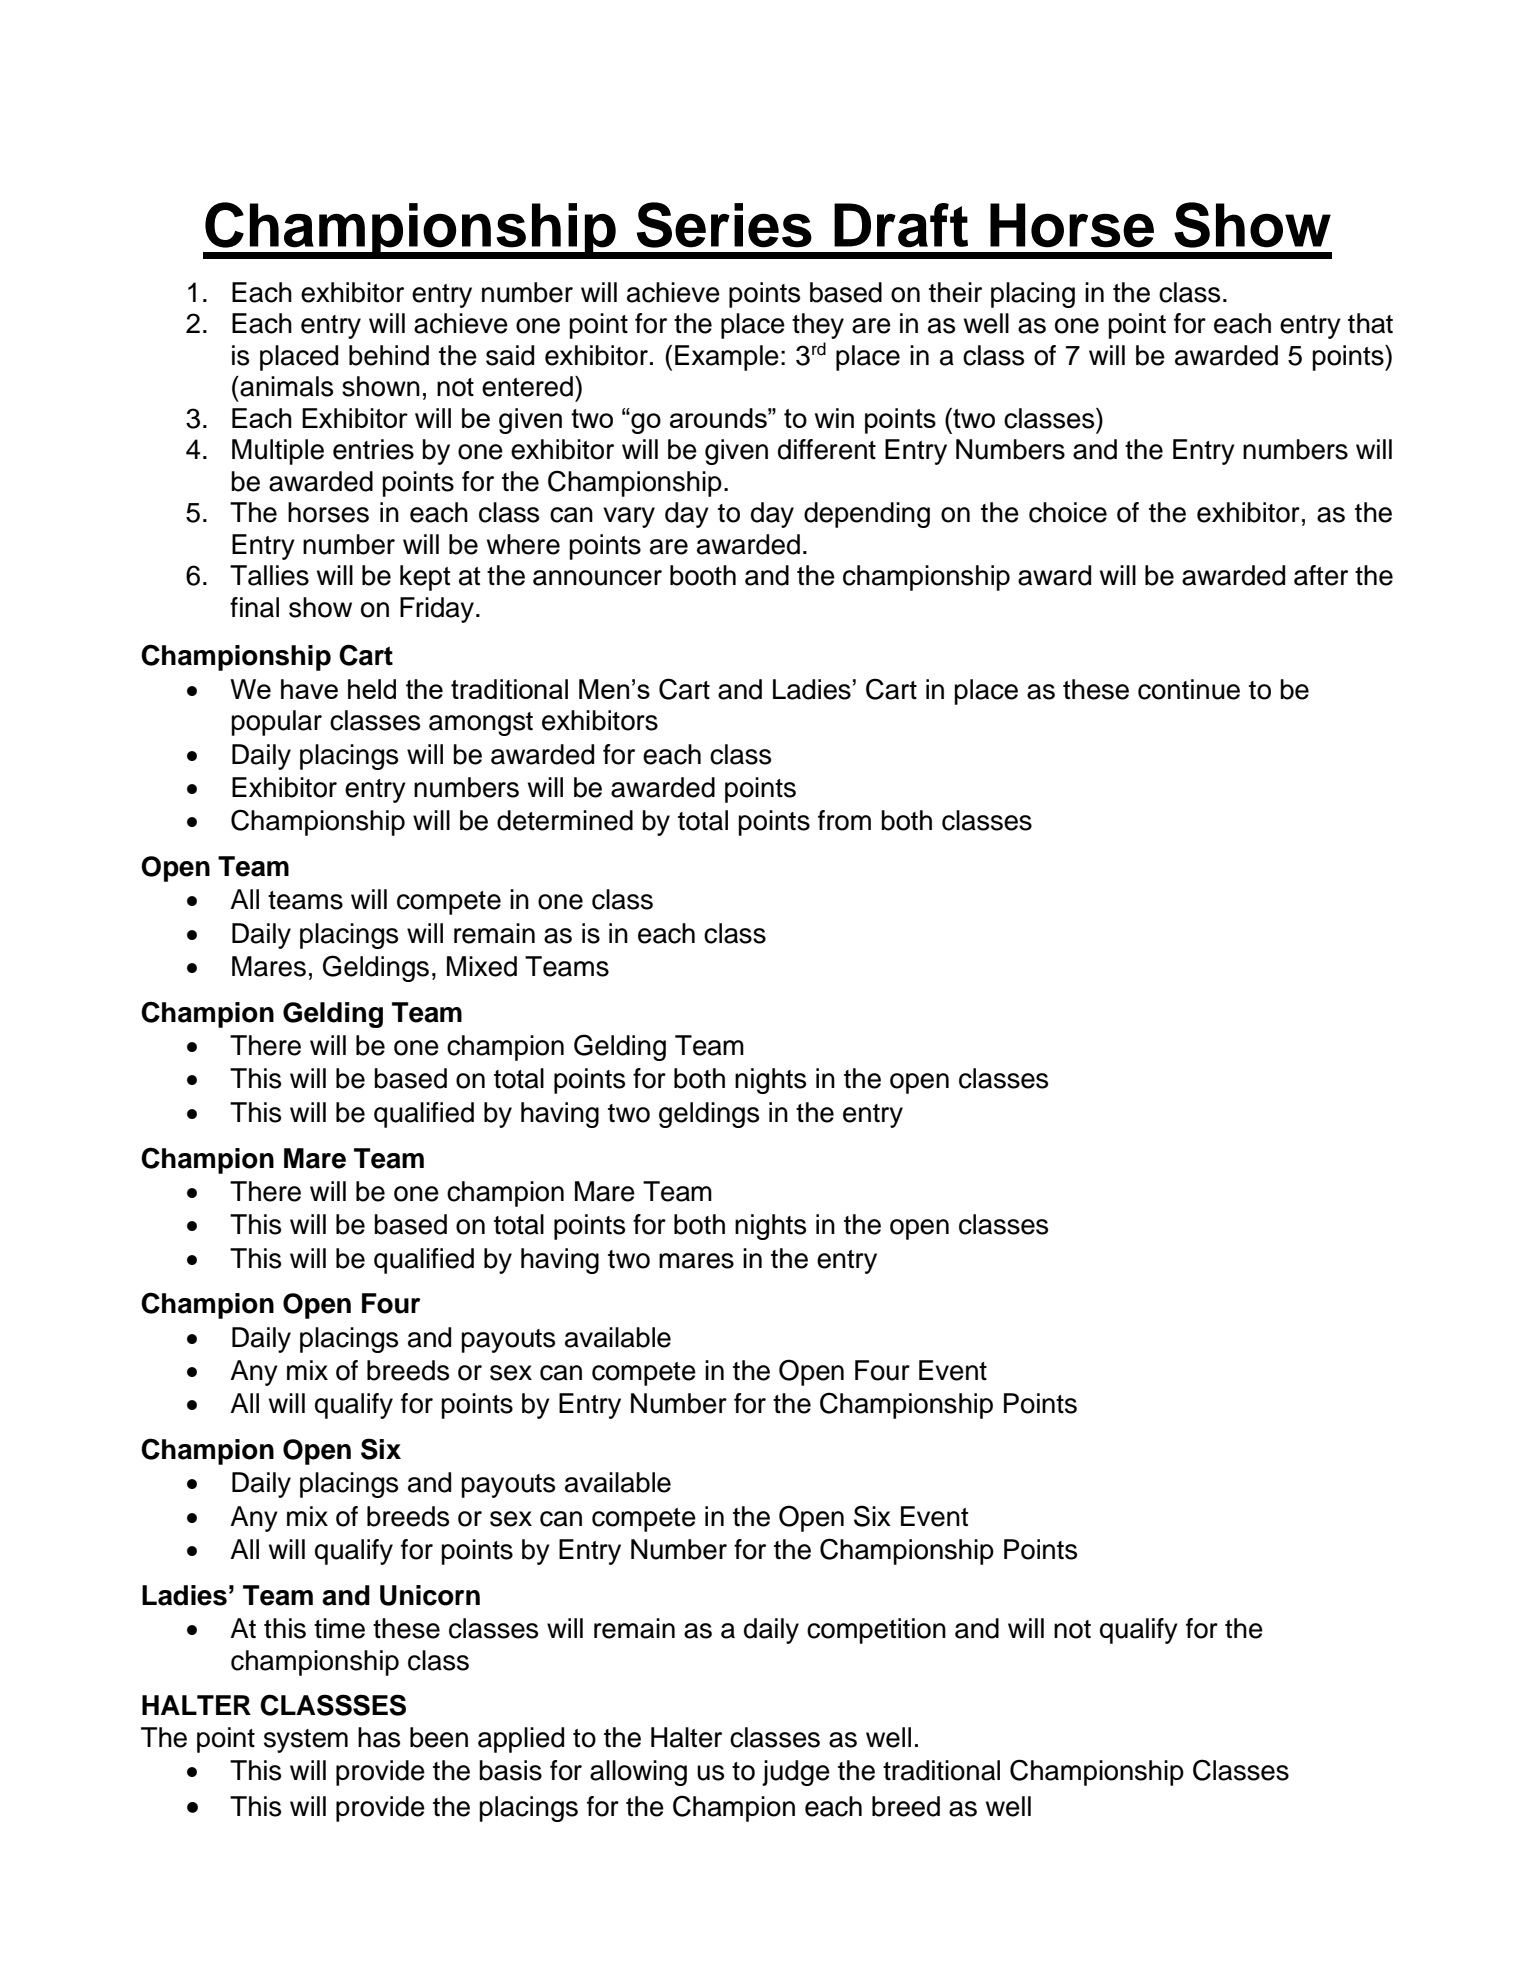 The width and height of the screenshot is (1523, 1971). I want to click on judge, so click(796, 1773).
